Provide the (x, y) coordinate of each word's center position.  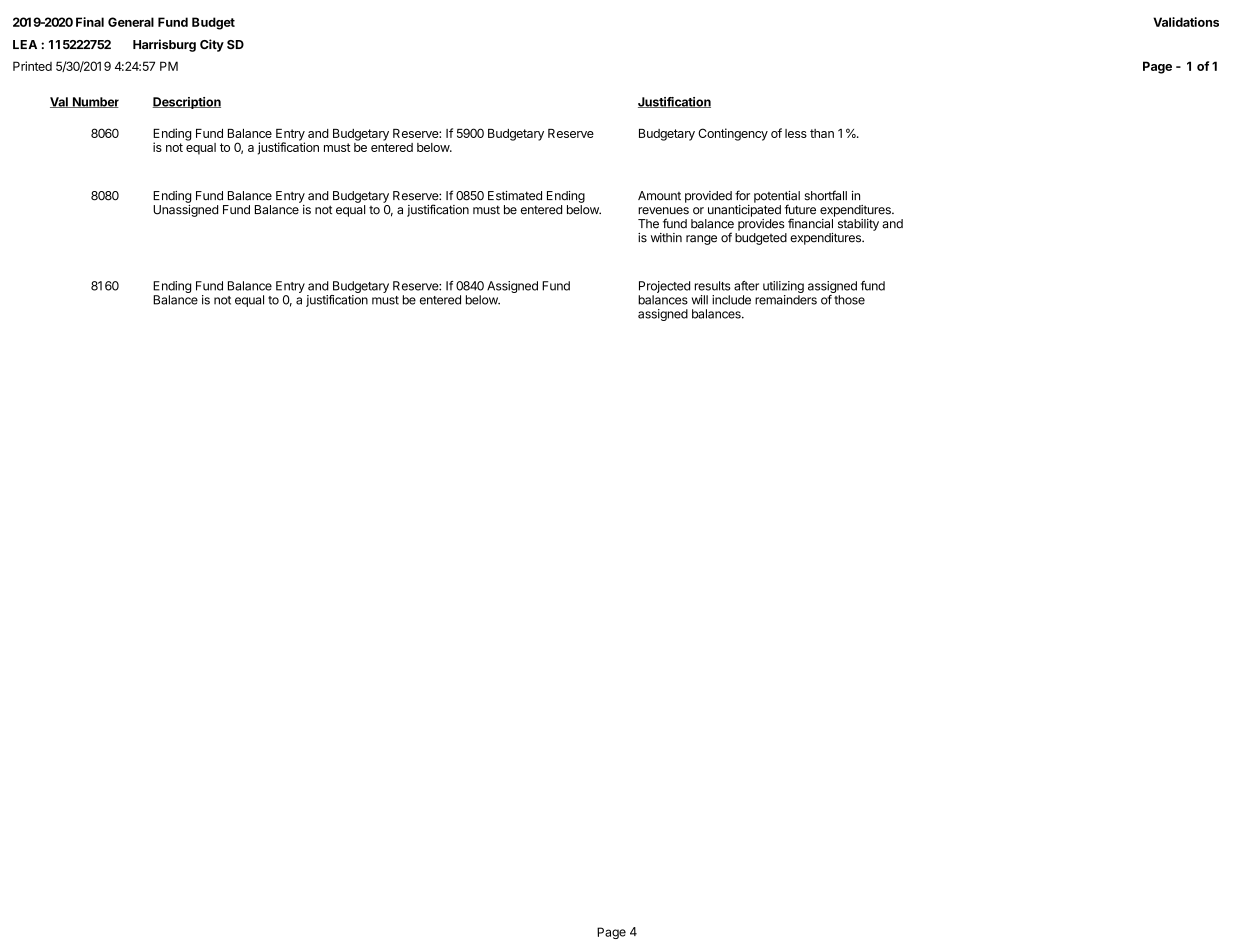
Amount (659, 196)
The (648, 224)
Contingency (733, 134)
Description (186, 103)
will (700, 300)
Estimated (515, 196)
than (822, 133)
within (666, 237)
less (796, 133)
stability (858, 225)
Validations (1186, 22)
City (212, 45)
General (131, 22)
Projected (664, 287)
